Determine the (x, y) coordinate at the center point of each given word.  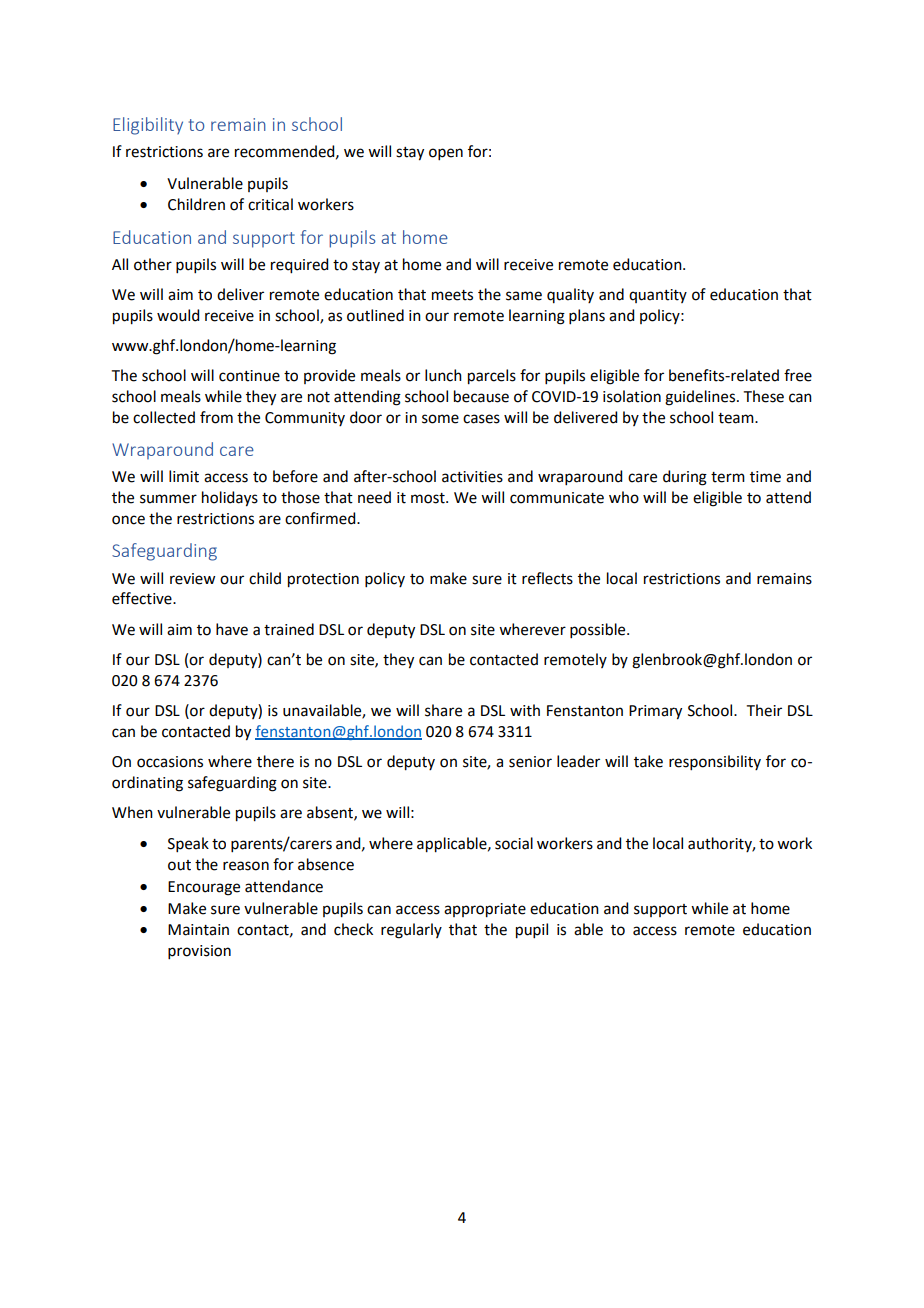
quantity (658, 296)
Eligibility (148, 126)
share (443, 710)
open (446, 154)
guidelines (701, 398)
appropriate (485, 910)
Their (764, 710)
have (232, 629)
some (440, 419)
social (514, 843)
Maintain (198, 930)
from (216, 417)
